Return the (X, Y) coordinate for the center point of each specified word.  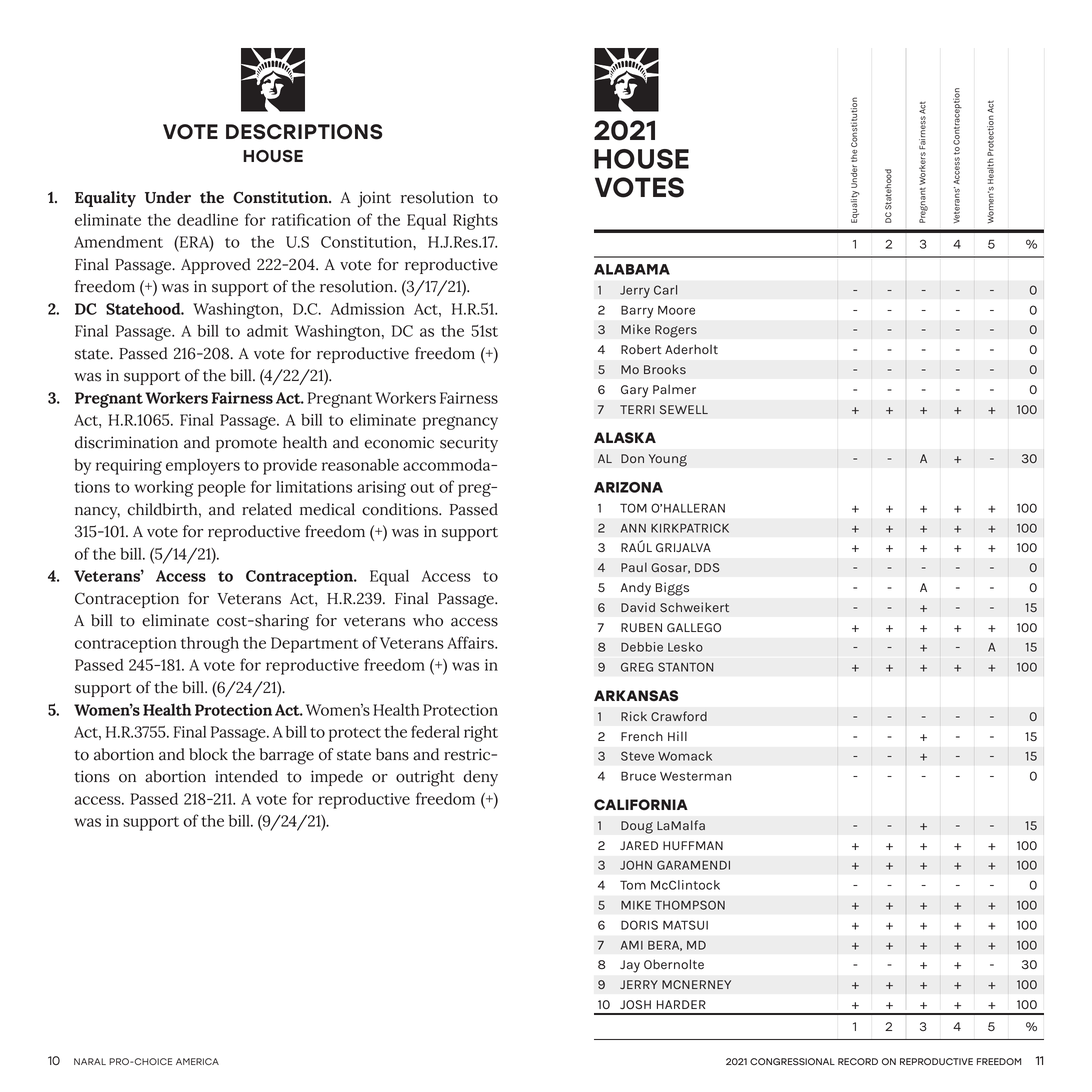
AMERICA (197, 1061)
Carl (665, 290)
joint (374, 199)
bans (392, 754)
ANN (633, 528)
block (208, 754)
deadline (207, 220)
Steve (637, 756)
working (163, 489)
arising (381, 489)
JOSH (635, 1004)
